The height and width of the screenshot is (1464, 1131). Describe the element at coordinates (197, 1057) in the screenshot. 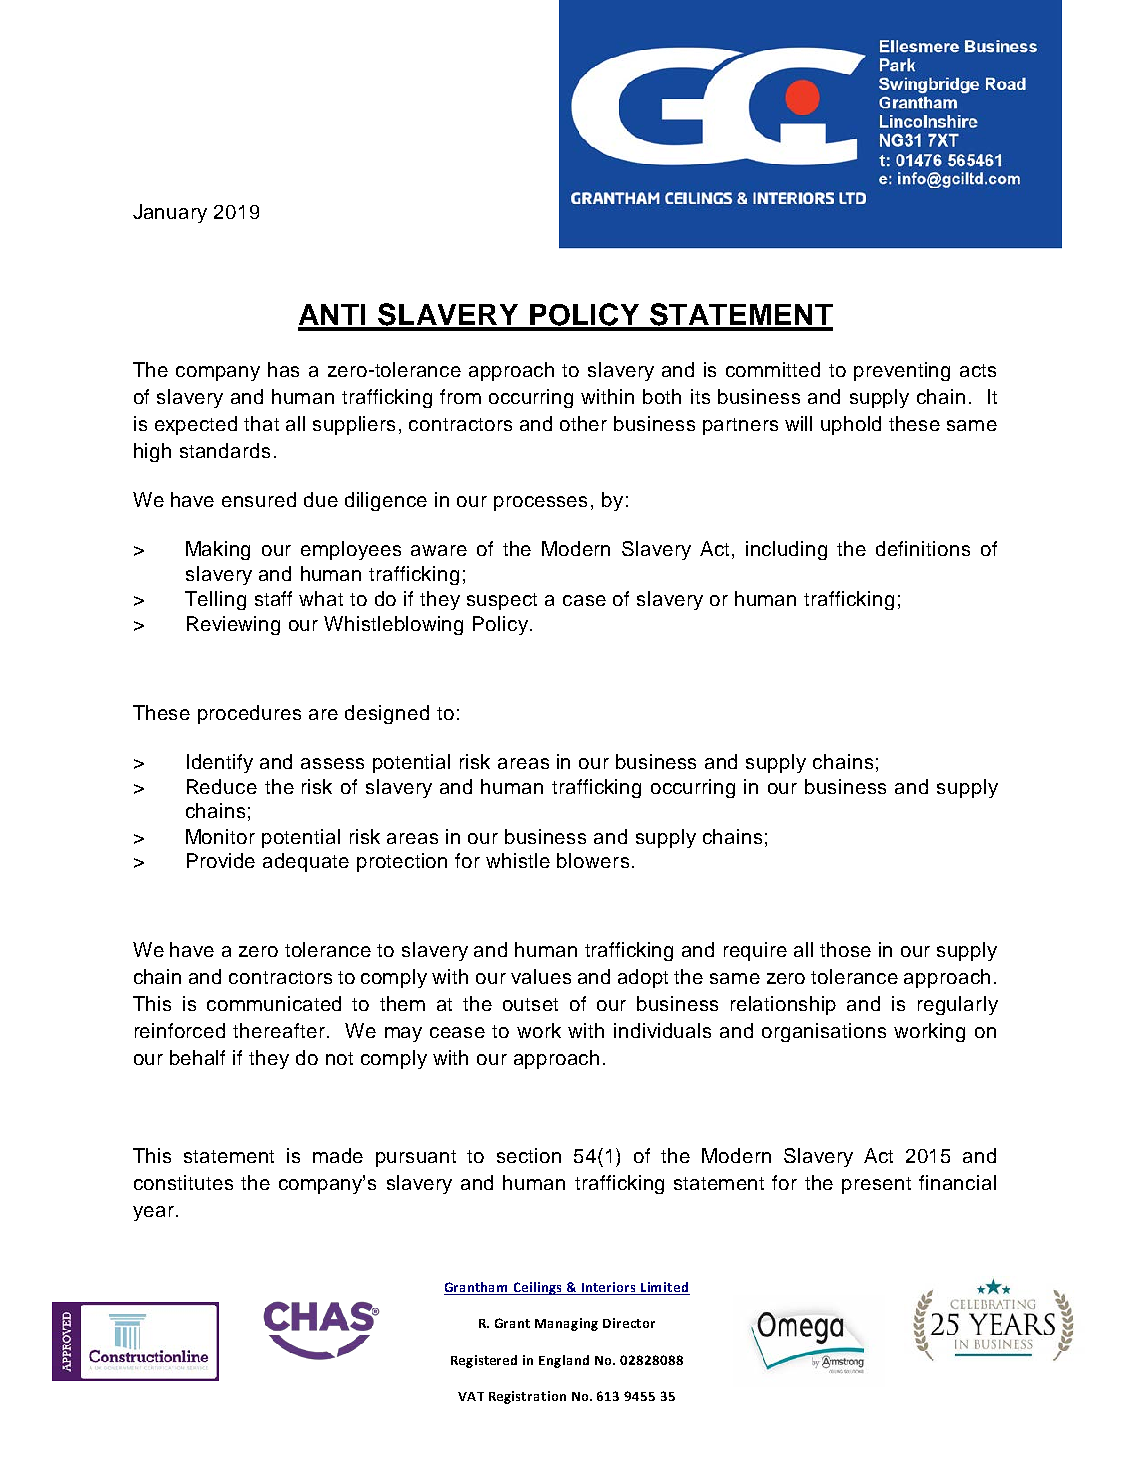

I see `behalf` at that location.
